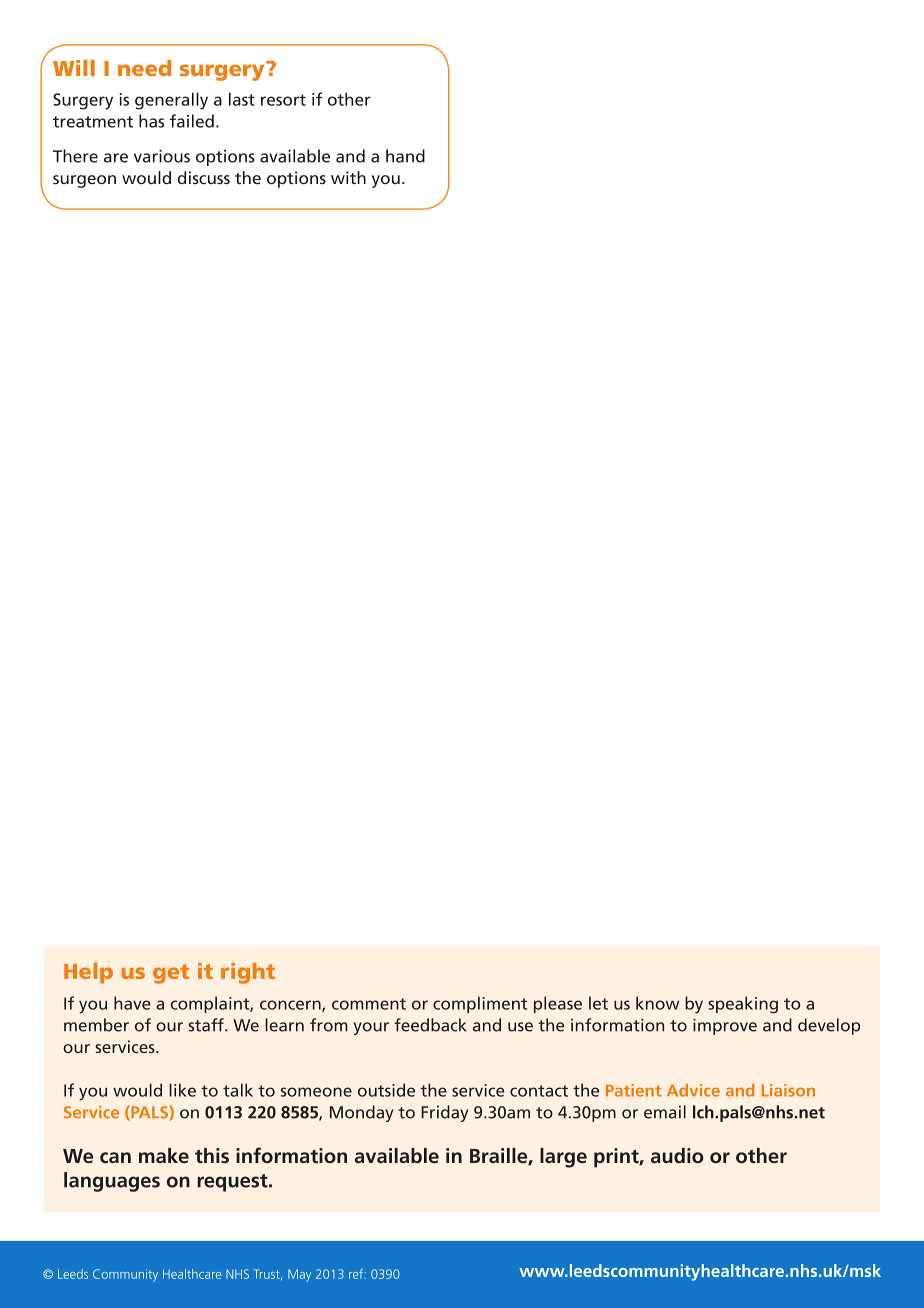 The height and width of the image is (1308, 924). What do you see at coordinates (112, 1182) in the image?
I see `languages` at bounding box center [112, 1182].
